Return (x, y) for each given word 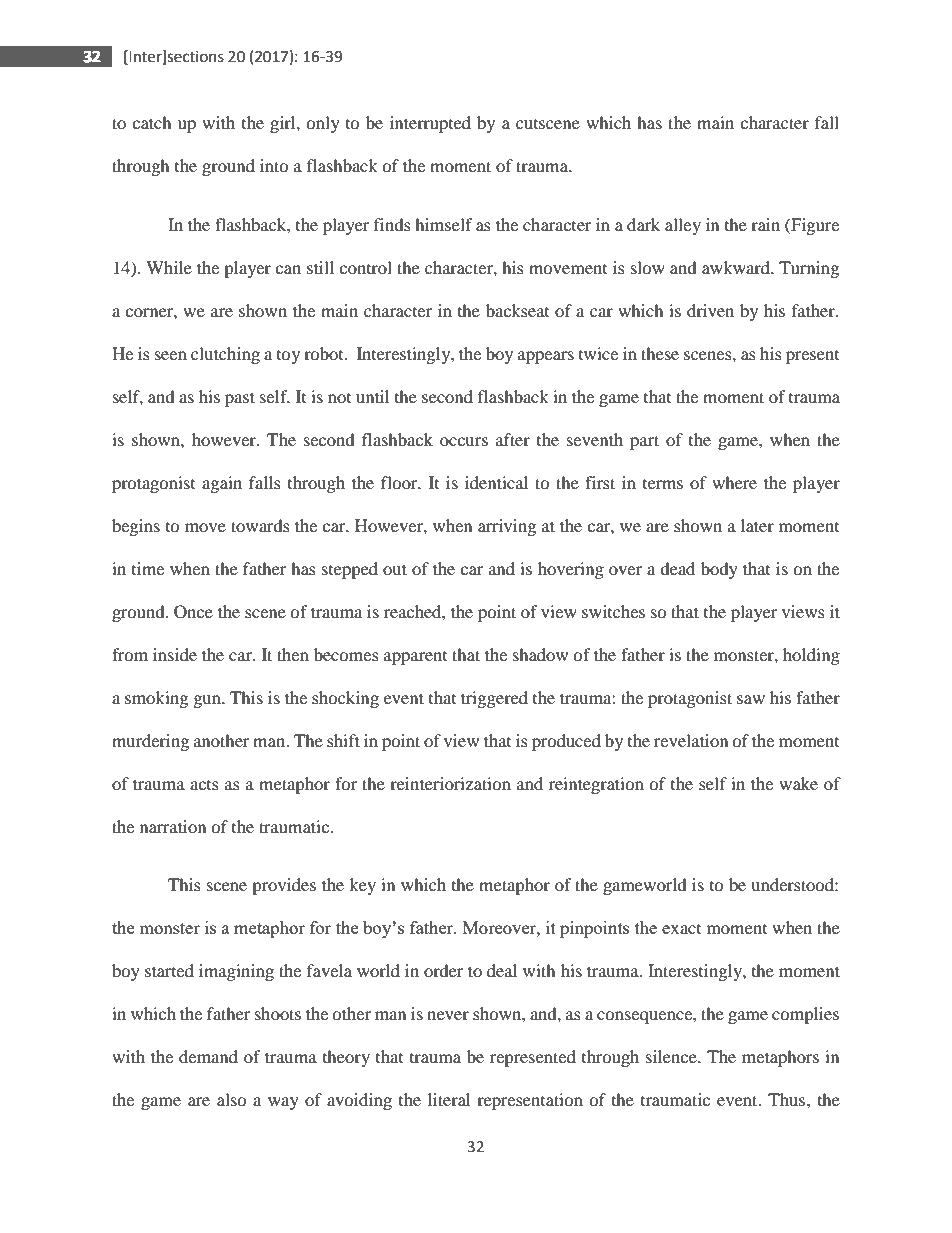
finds (392, 224)
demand (208, 1056)
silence (672, 1056)
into (274, 165)
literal (449, 1099)
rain (765, 224)
